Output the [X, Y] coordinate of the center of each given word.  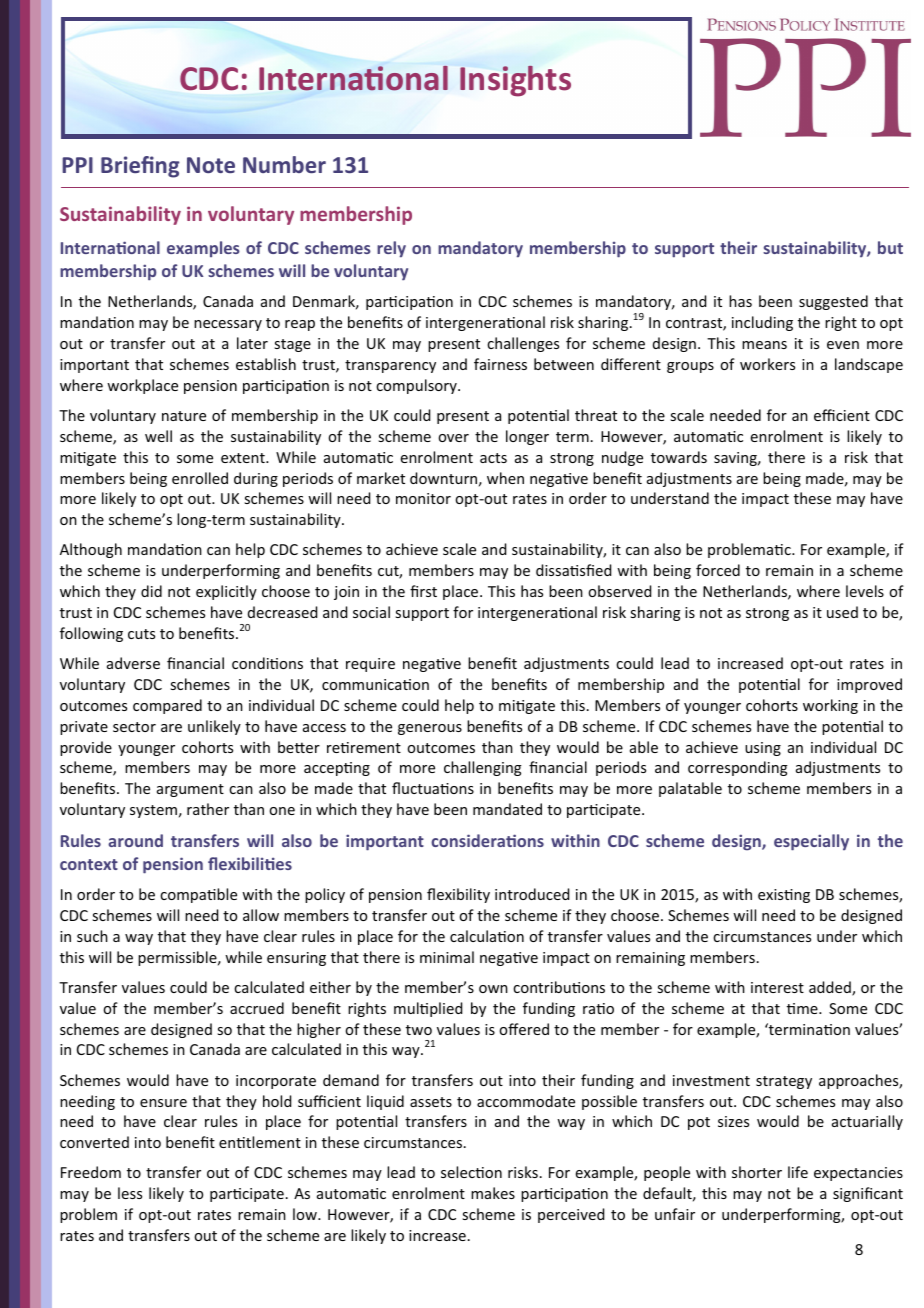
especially [811, 842]
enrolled [200, 478]
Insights [515, 81]
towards [679, 457]
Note [211, 165]
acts [493, 458]
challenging [483, 768]
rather [208, 809]
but [890, 247]
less [130, 1193]
